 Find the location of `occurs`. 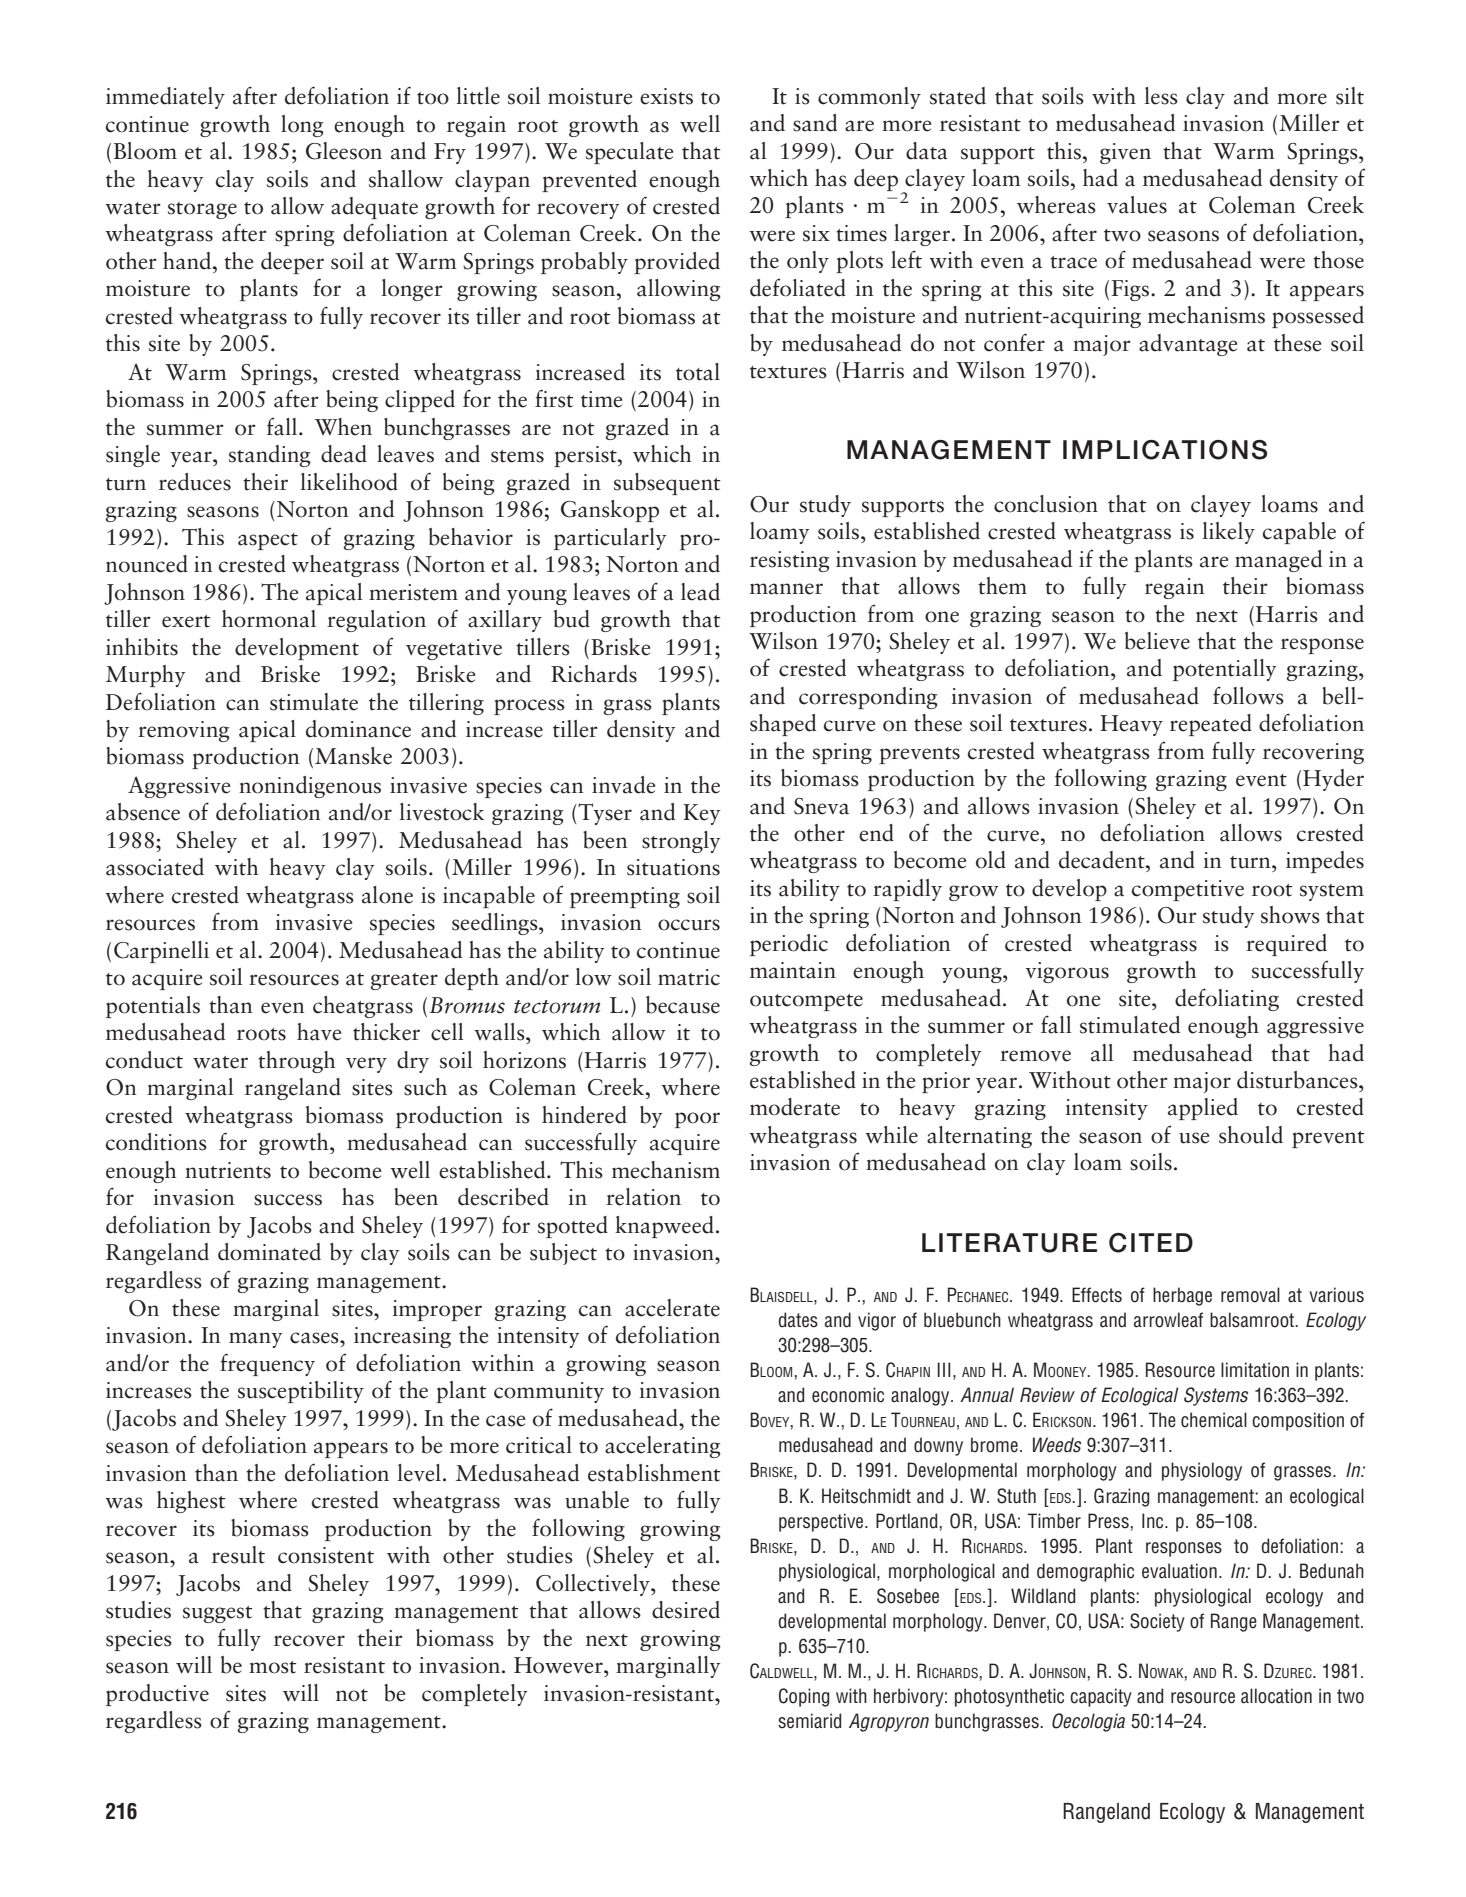

occurs is located at coordinates (689, 925).
